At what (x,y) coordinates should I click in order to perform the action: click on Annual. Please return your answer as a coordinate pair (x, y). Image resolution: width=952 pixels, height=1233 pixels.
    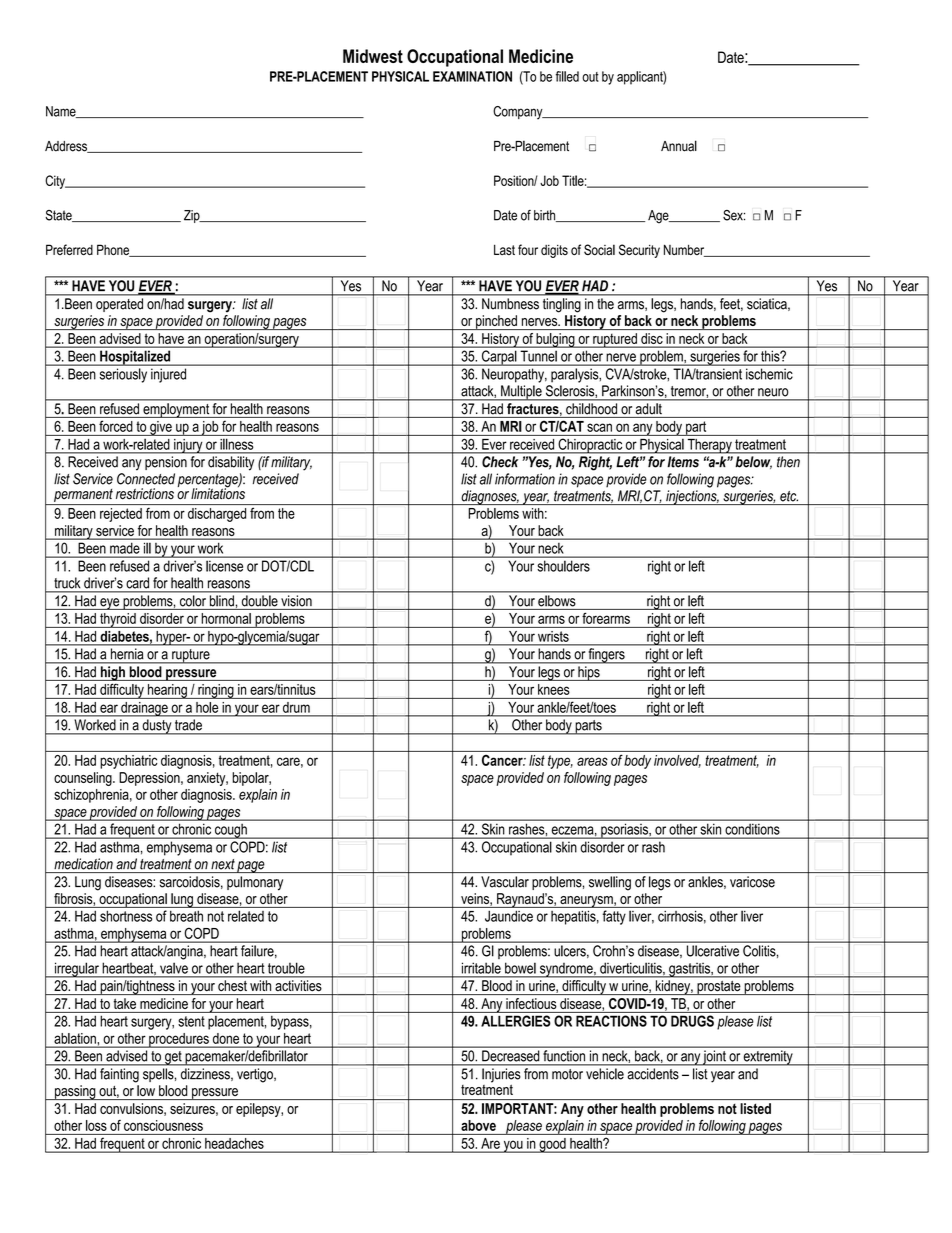
    Looking at the image, I should click on (679, 146).
